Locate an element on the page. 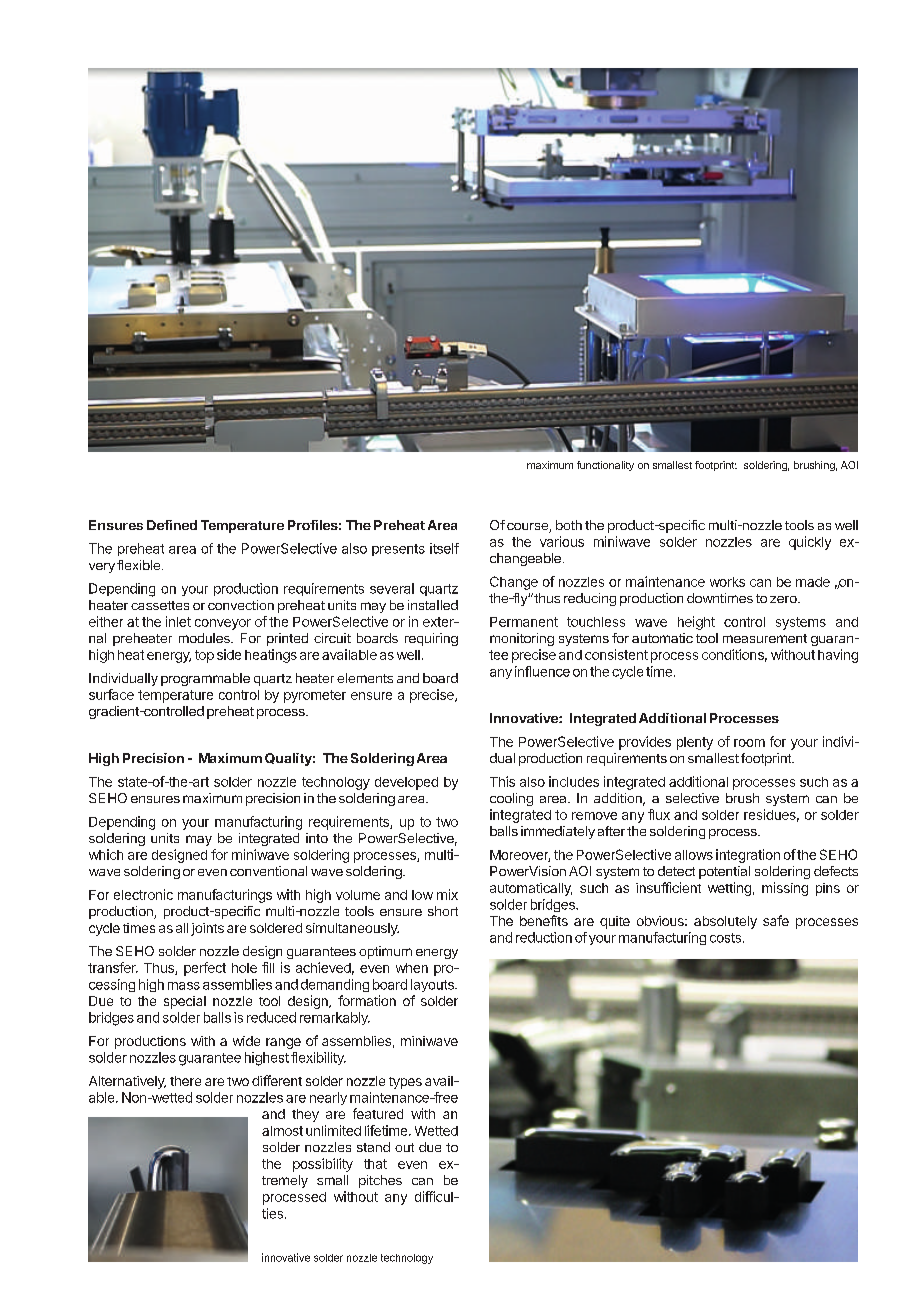  Defined is located at coordinates (172, 525).
